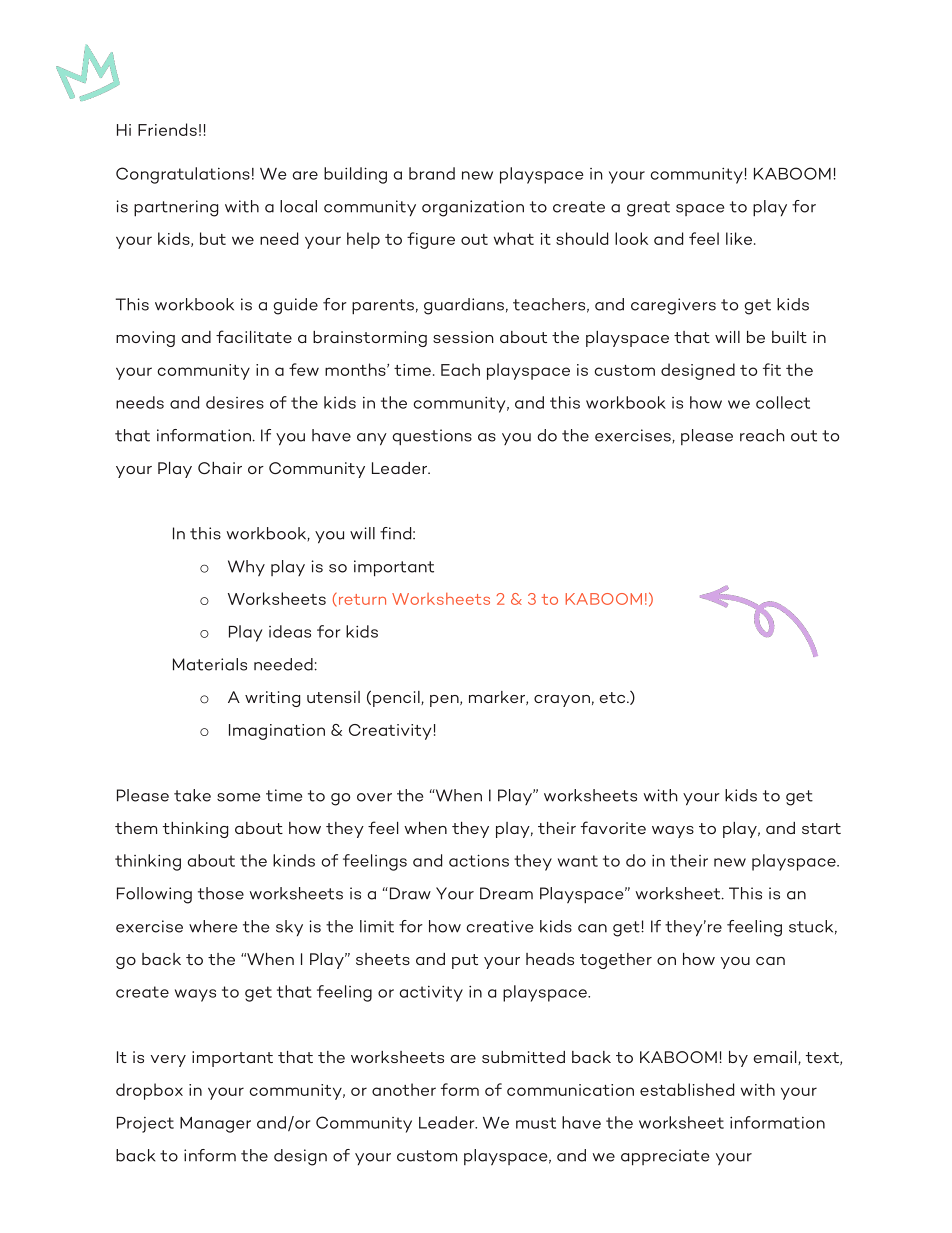  What do you see at coordinates (210, 664) in the page?
I see `Materials` at bounding box center [210, 664].
